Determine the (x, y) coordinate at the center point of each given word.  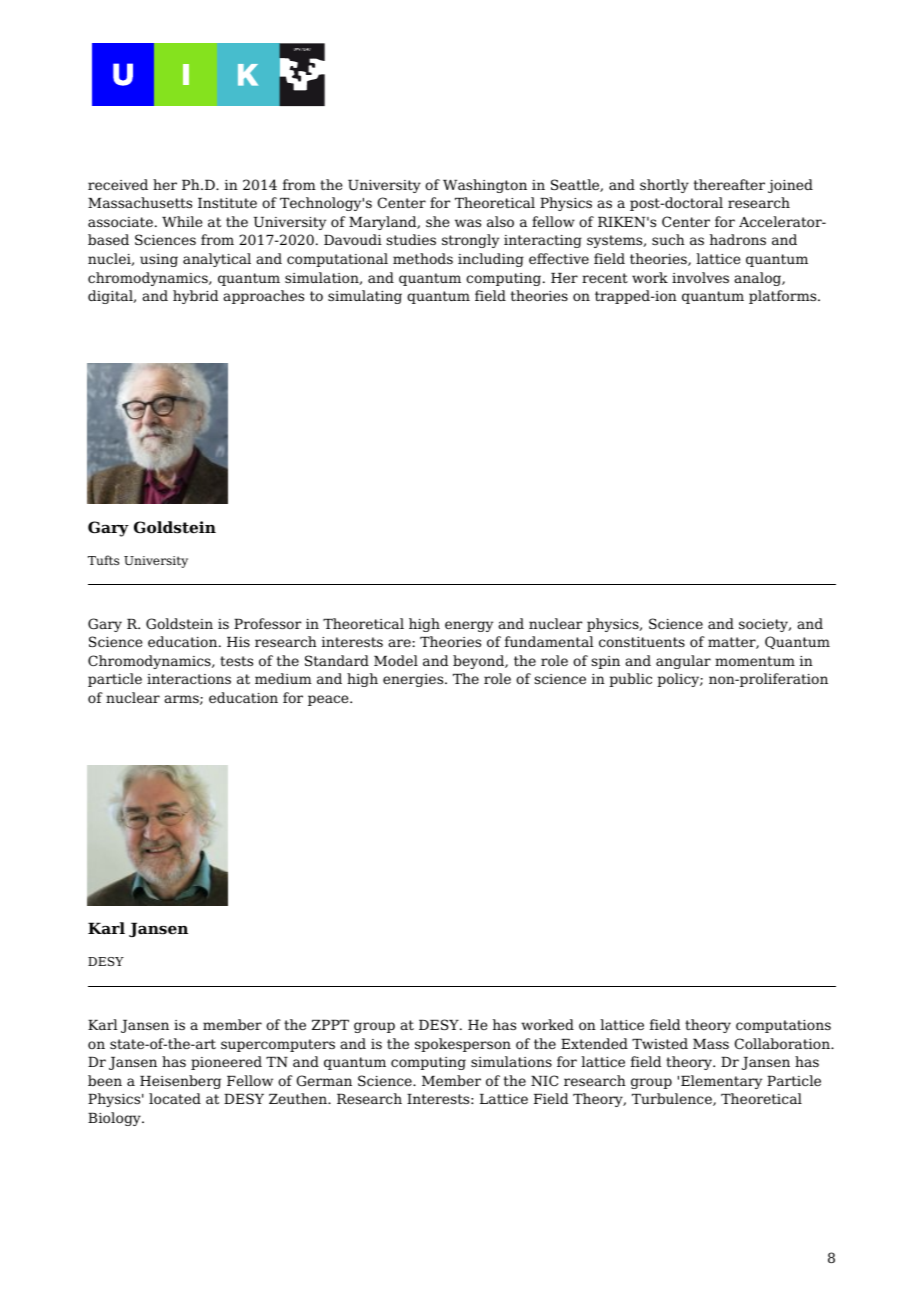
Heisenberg (180, 1082)
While (182, 221)
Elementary (721, 1082)
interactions (189, 679)
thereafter (729, 184)
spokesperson (463, 1045)
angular (683, 662)
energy (469, 626)
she (437, 221)
